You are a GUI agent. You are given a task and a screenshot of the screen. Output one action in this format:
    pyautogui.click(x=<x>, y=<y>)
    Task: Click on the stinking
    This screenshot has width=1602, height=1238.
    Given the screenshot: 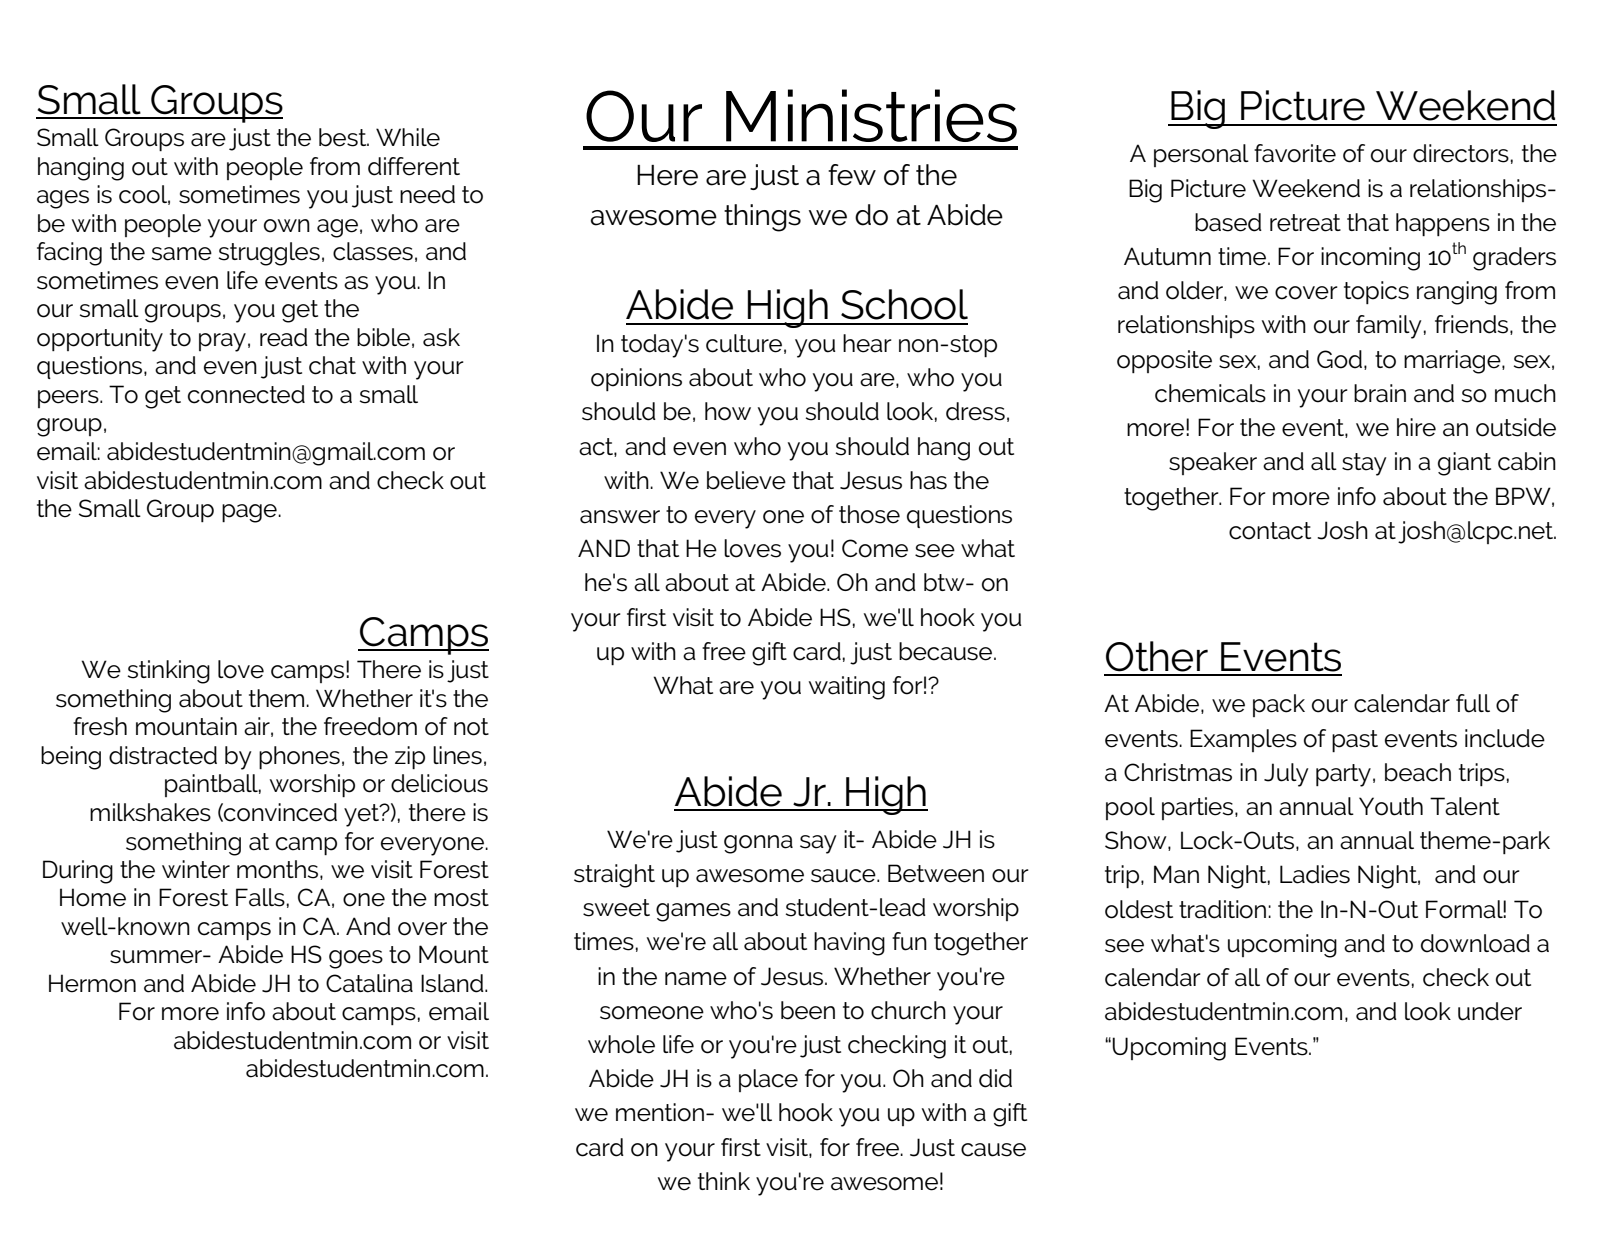 What is the action you would take?
    pyautogui.click(x=169, y=672)
